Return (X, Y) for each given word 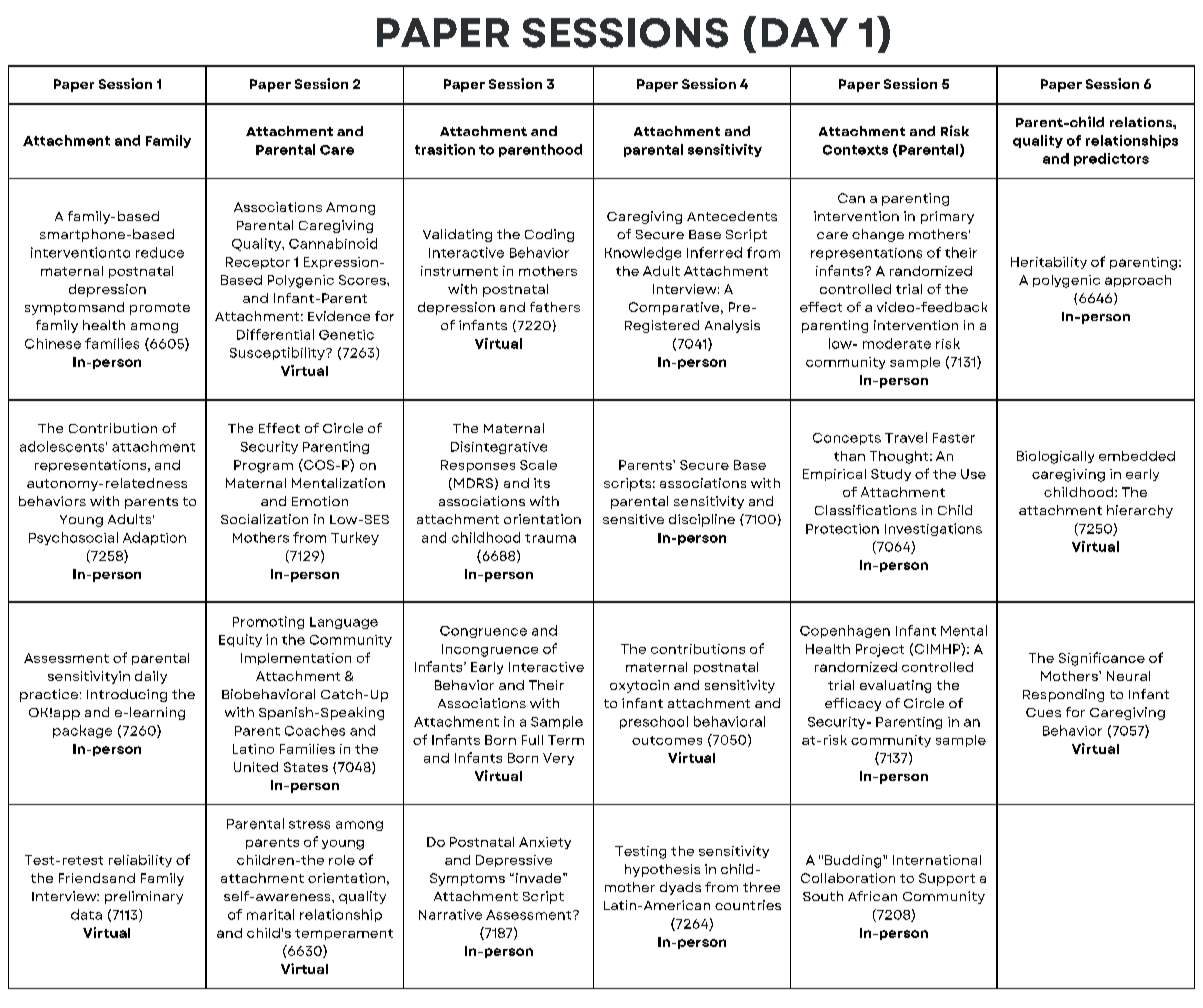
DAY (805, 32)
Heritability (1049, 263)
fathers (555, 307)
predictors (1111, 159)
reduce (160, 252)
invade (538, 878)
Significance (1102, 659)
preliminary (144, 897)
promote (160, 309)
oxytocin (639, 686)
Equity (240, 640)
